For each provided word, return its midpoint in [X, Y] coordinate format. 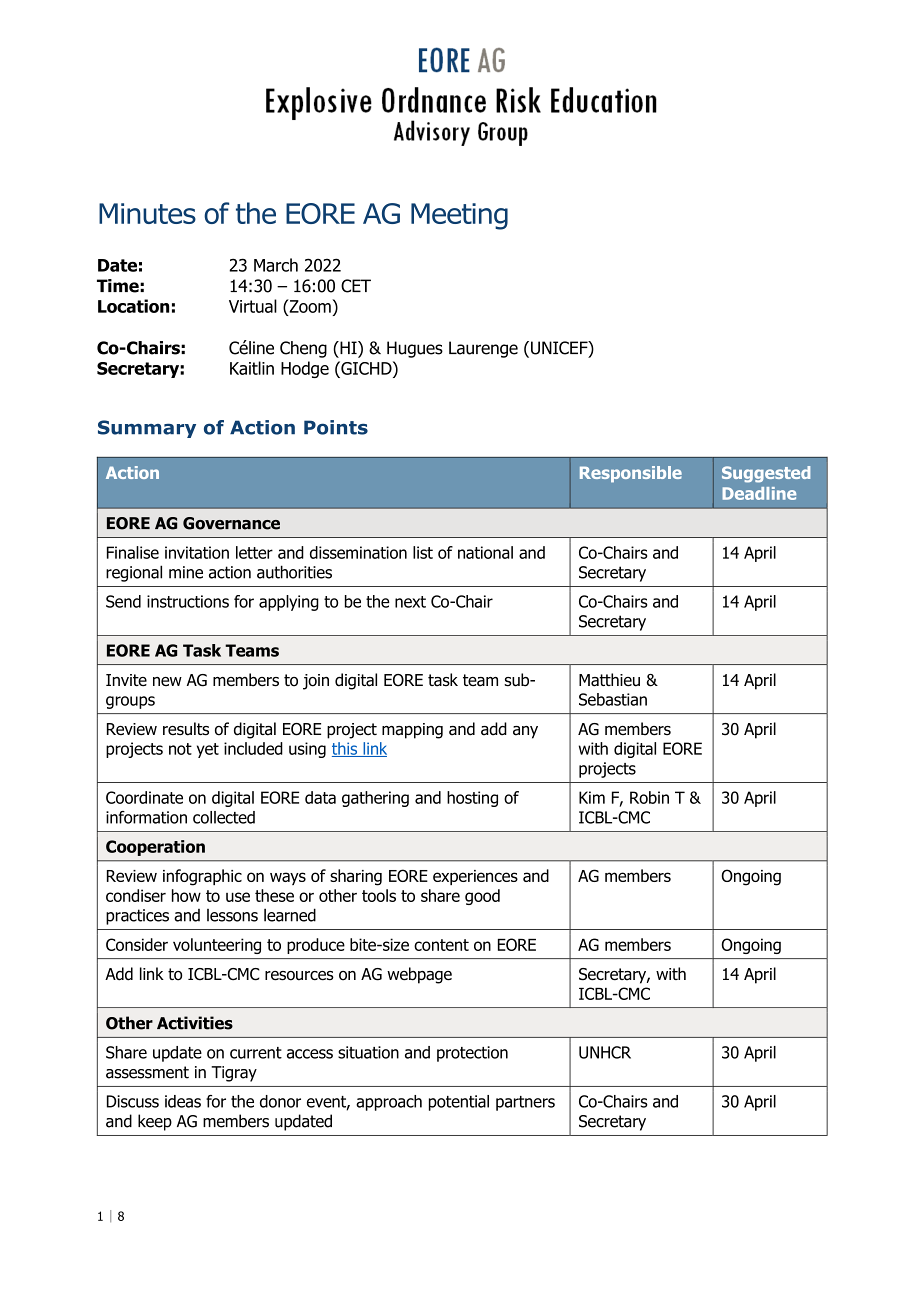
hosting [472, 799]
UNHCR [605, 1052]
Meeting [459, 216]
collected [224, 817]
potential [459, 1103]
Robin [649, 797]
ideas [183, 1101]
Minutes [147, 213]
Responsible [631, 474]
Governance [231, 523]
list [423, 552]
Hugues [415, 349]
